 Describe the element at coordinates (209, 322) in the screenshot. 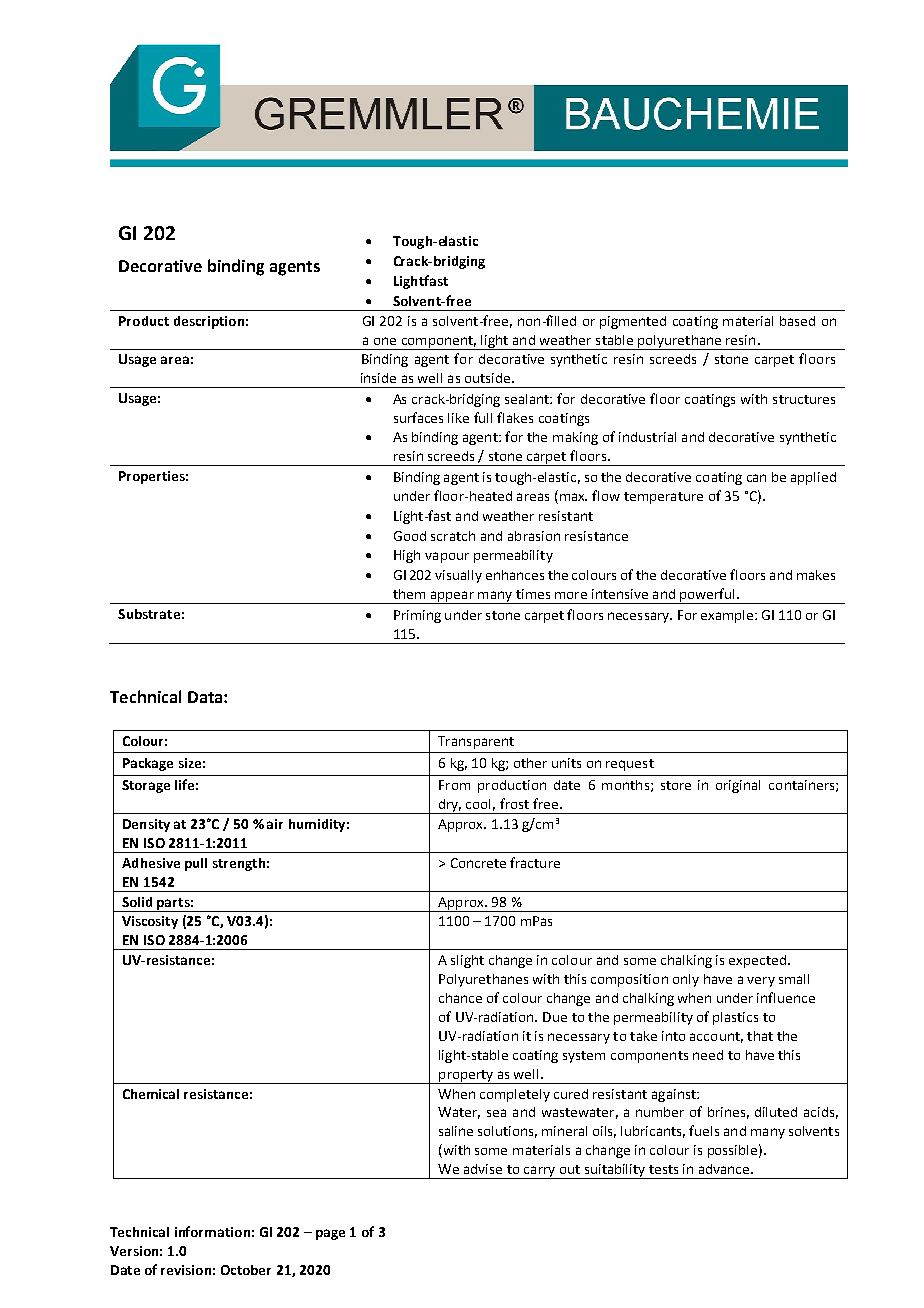

I see `description` at that location.
